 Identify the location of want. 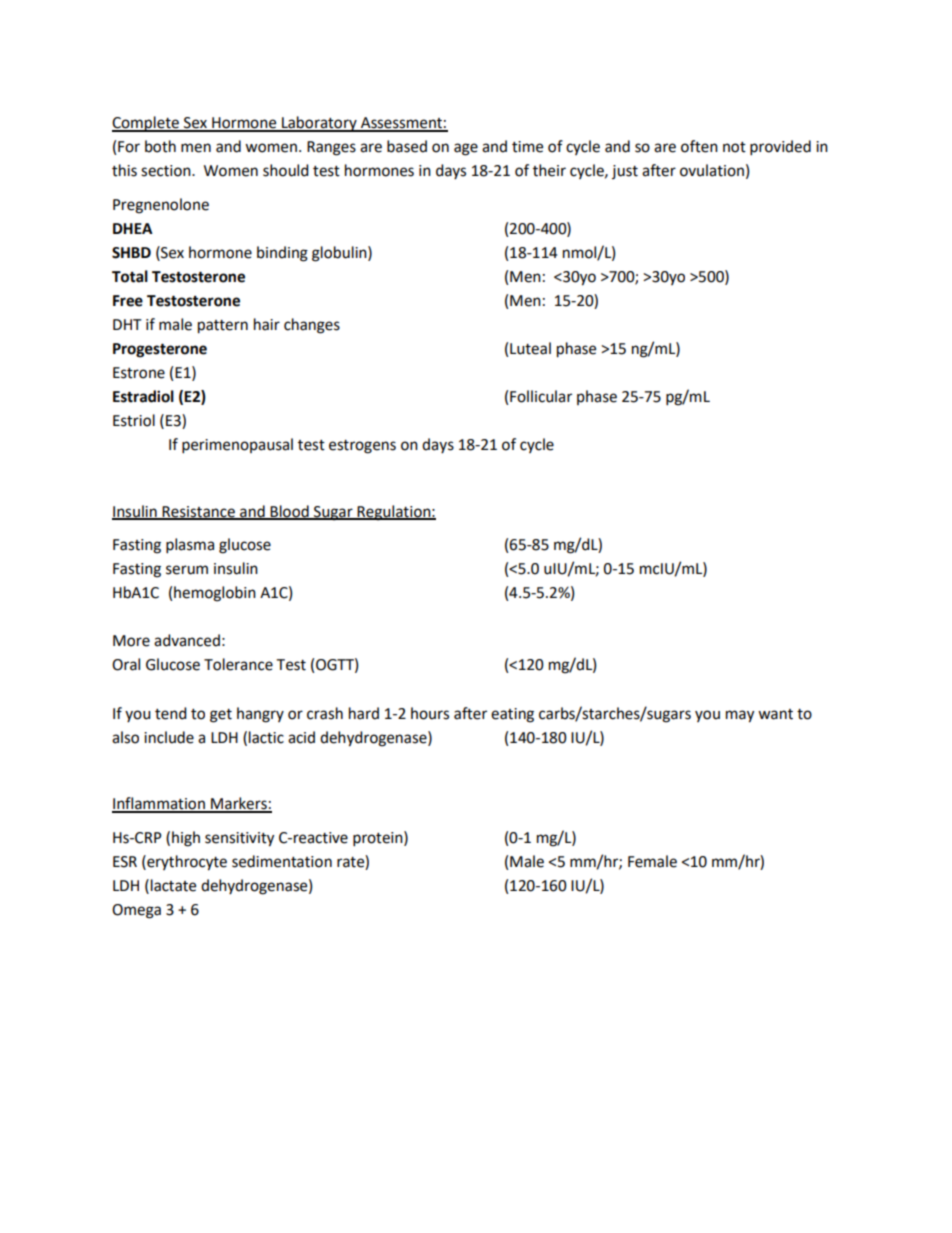
(775, 714).
